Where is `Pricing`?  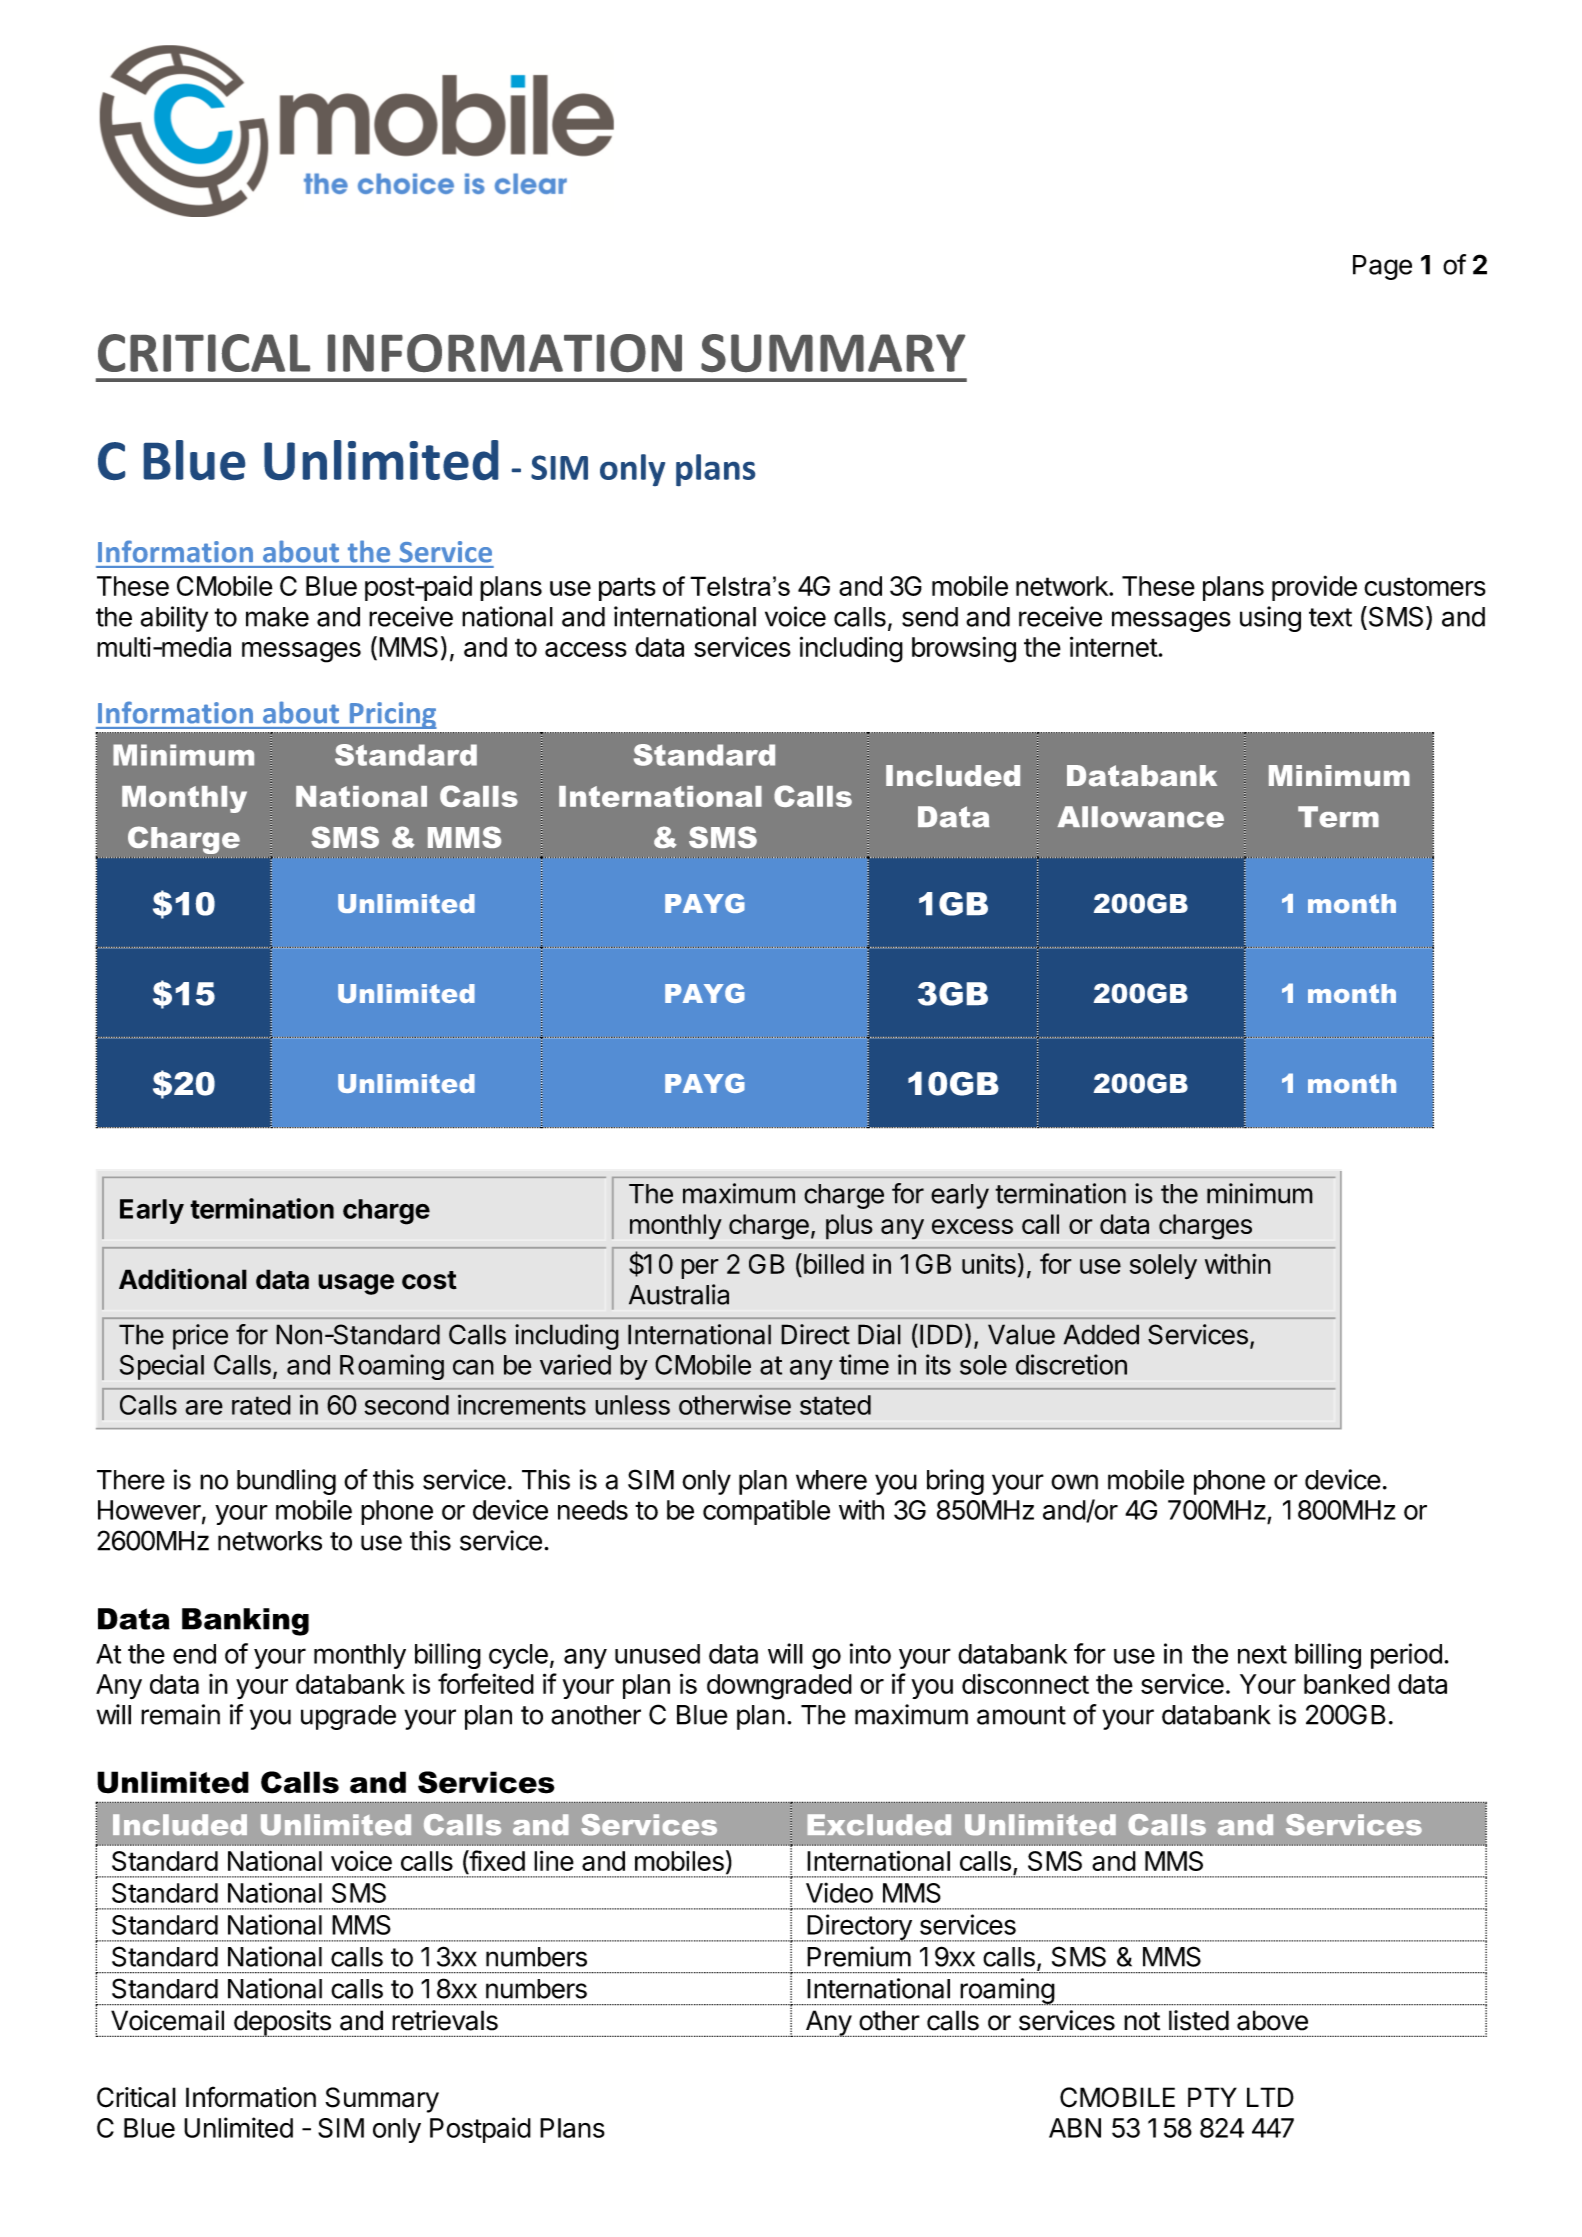
Pricing is located at coordinates (392, 715).
